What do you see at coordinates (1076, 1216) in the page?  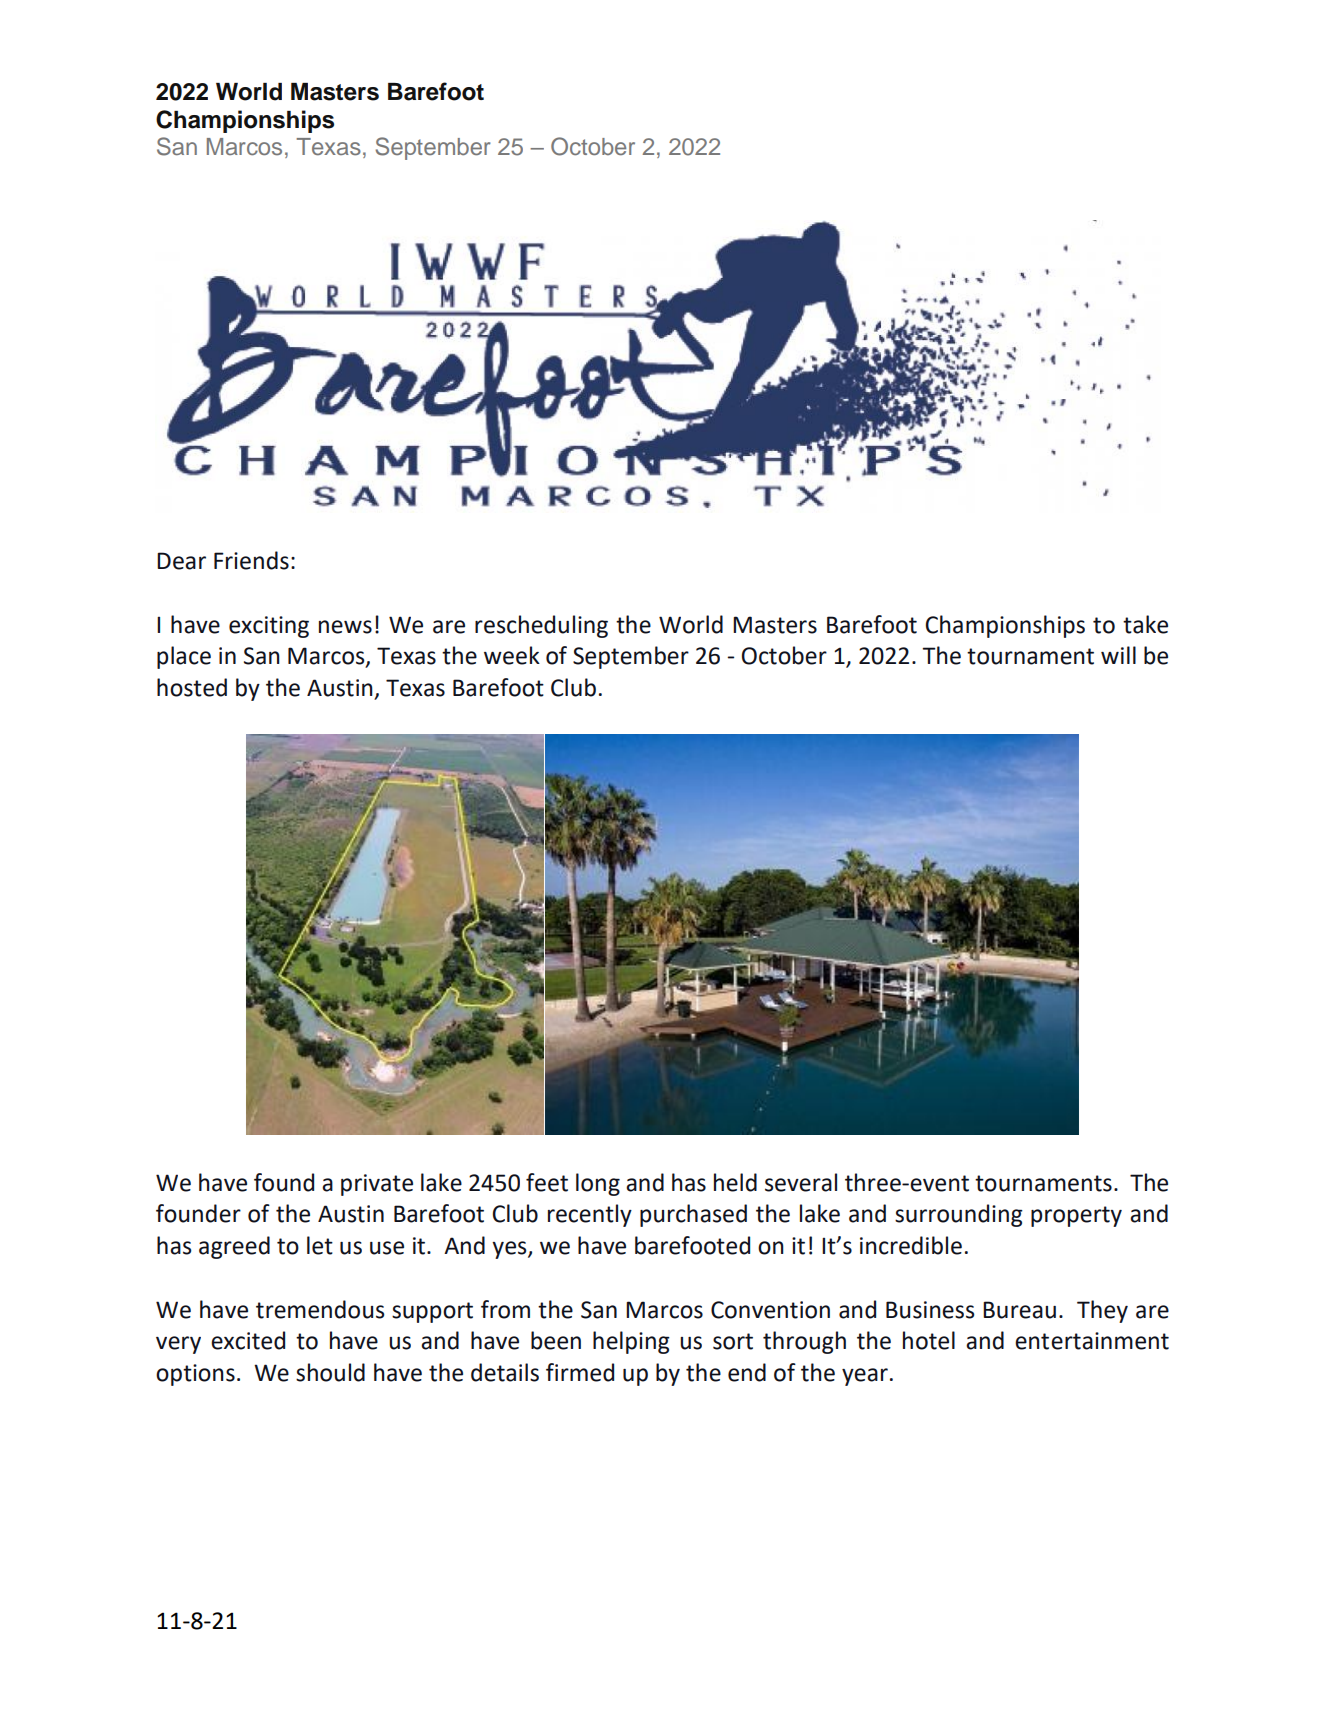 I see `property` at bounding box center [1076, 1216].
